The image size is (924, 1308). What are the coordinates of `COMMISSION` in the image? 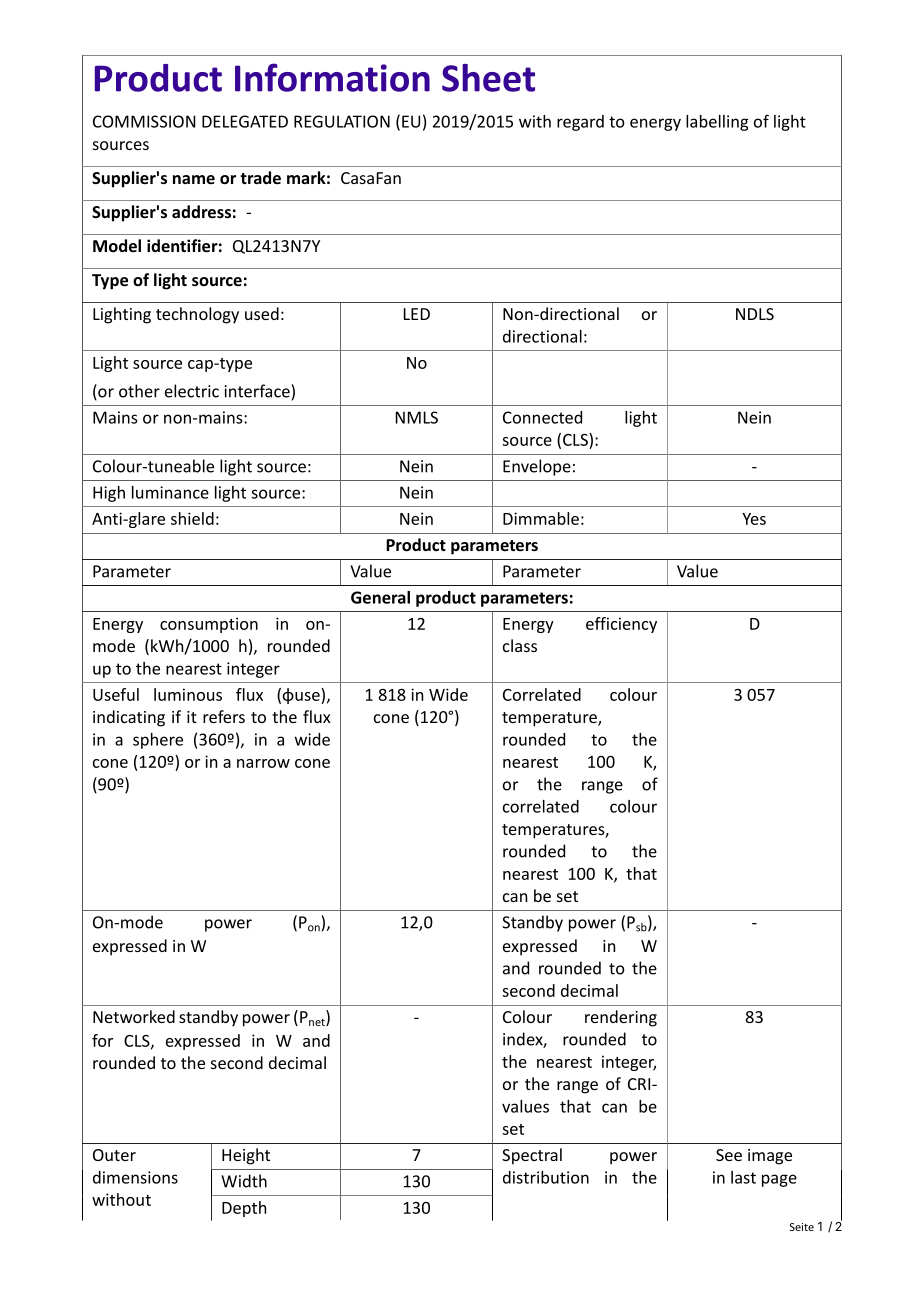 It's located at (144, 121).
